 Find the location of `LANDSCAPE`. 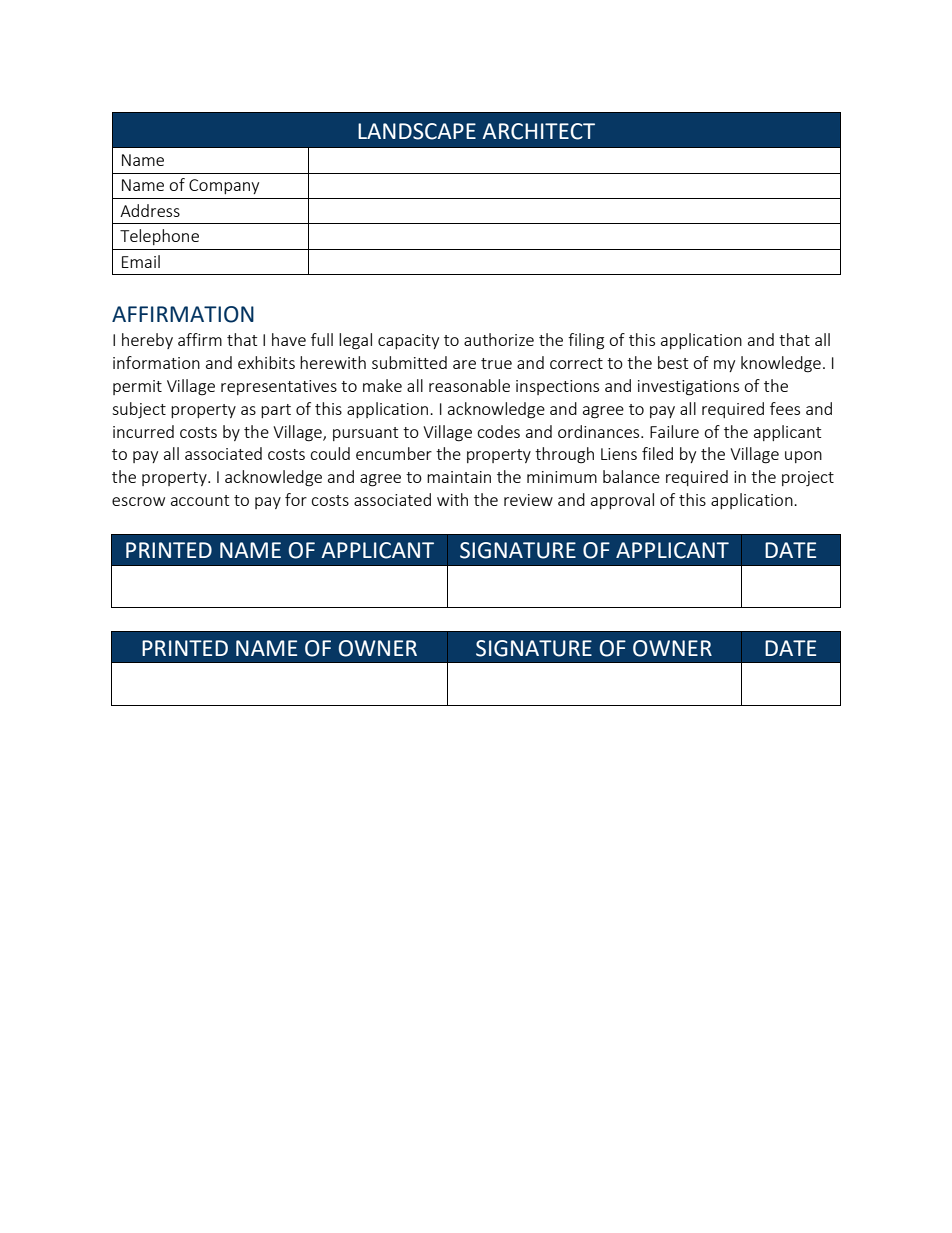

LANDSCAPE is located at coordinates (417, 131).
